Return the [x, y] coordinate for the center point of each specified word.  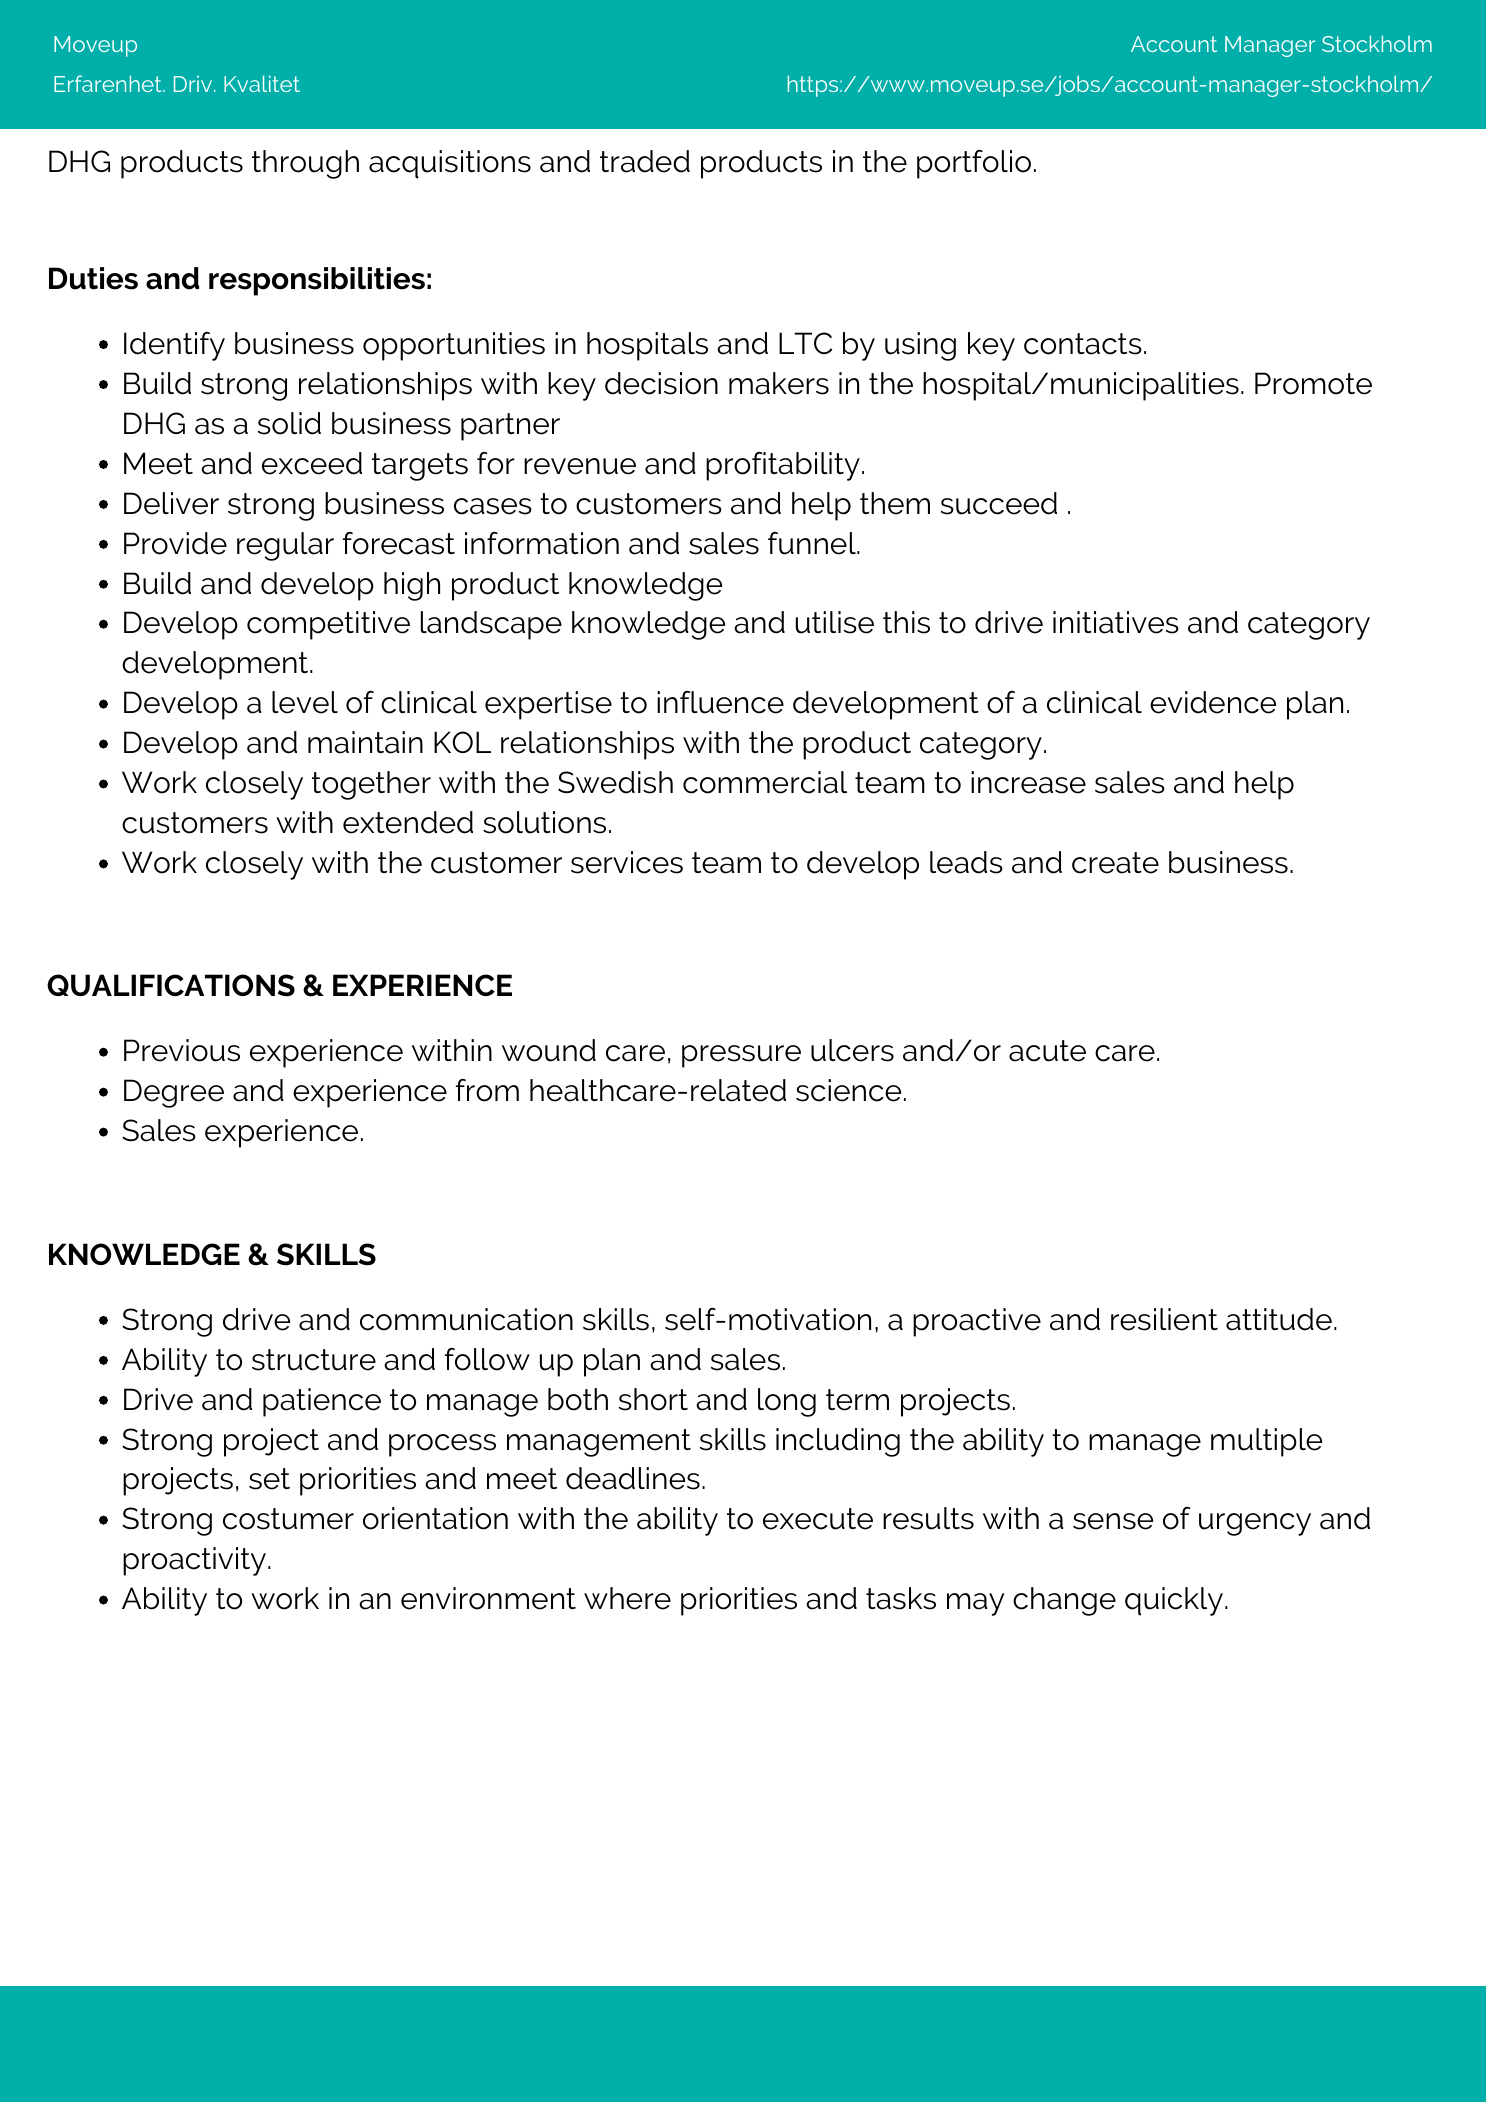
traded [645, 161]
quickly [1174, 1601]
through [305, 164]
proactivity [194, 1561]
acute [1047, 1051]
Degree [174, 1093]
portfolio [974, 164]
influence [720, 702]
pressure [741, 1056]
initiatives [1116, 622]
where [627, 1598]
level [305, 702]
